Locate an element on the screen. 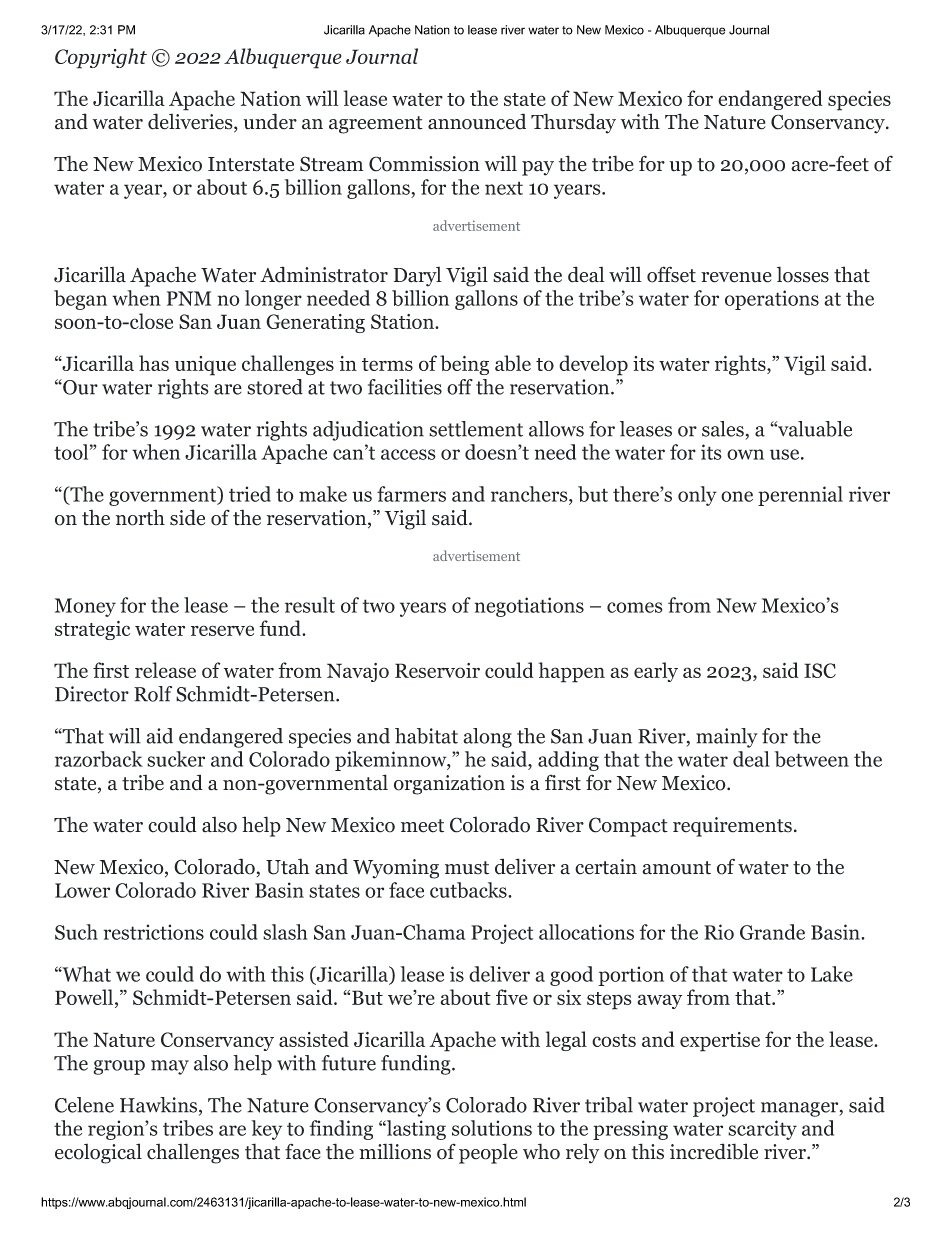 This screenshot has width=952, height=1233. Thursday is located at coordinates (573, 123).
